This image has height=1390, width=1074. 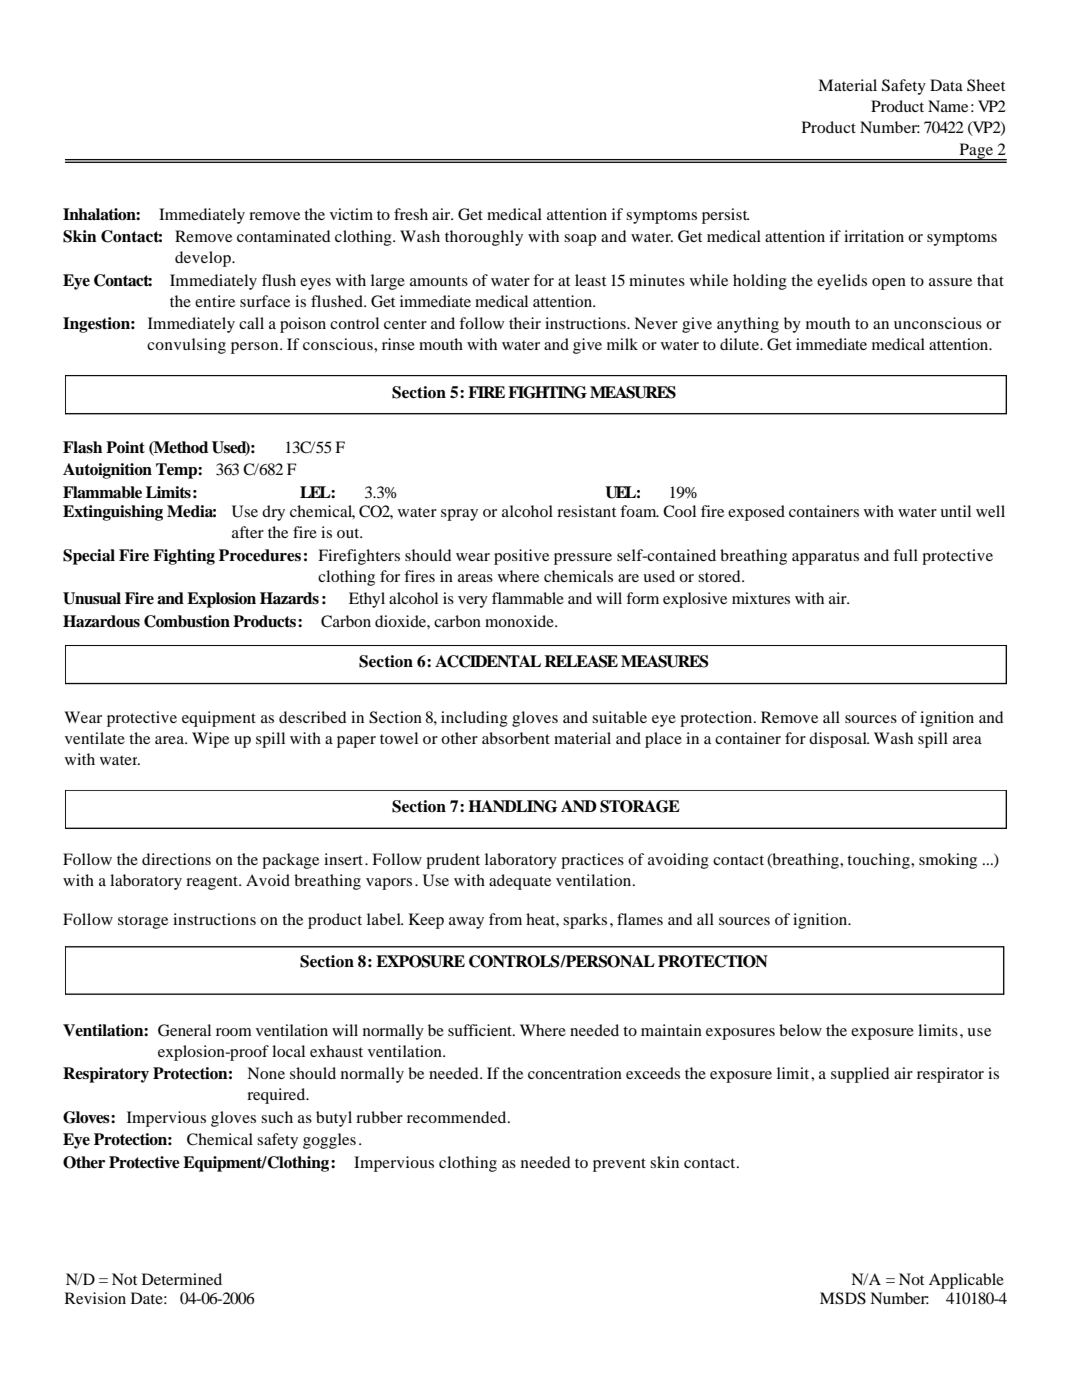 What do you see at coordinates (125, 447) in the image?
I see `Point` at bounding box center [125, 447].
